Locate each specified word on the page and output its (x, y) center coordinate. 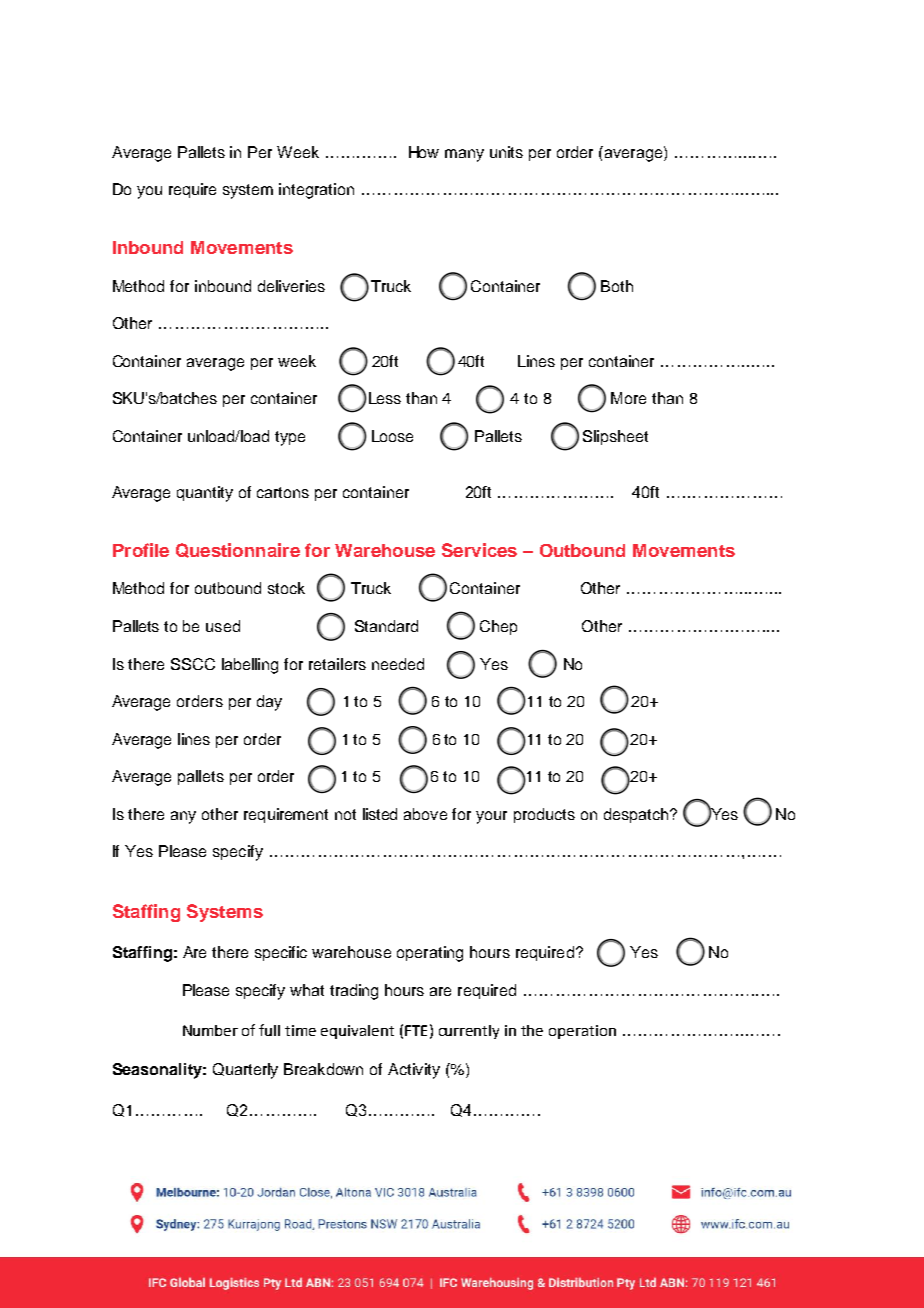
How (424, 152)
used (223, 626)
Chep (498, 627)
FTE (416, 1030)
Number (210, 1030)
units (506, 152)
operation (582, 1032)
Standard (386, 626)
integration (316, 191)
